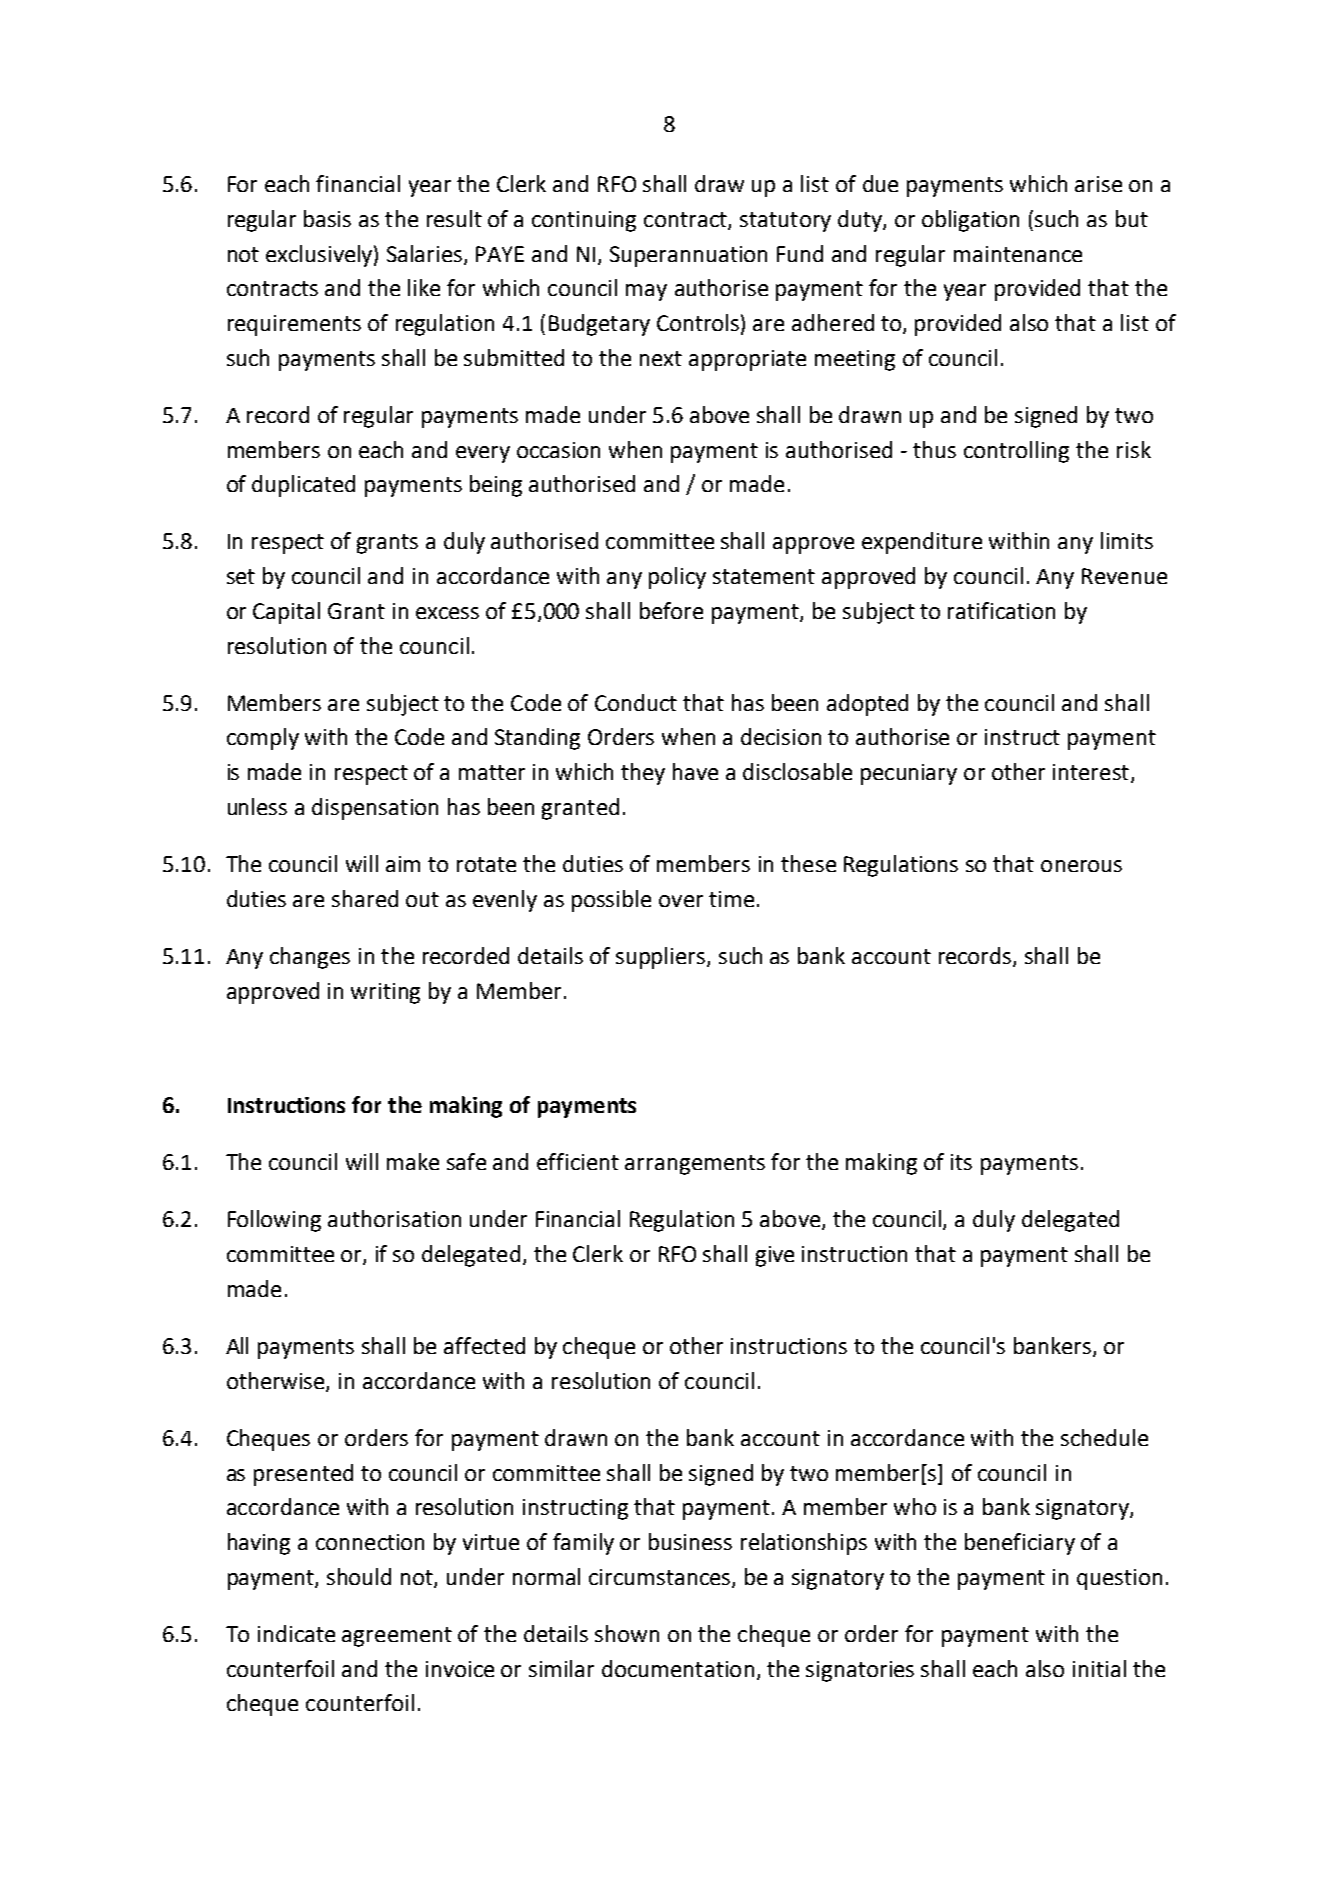  I want to click on initial, so click(1099, 1668).
